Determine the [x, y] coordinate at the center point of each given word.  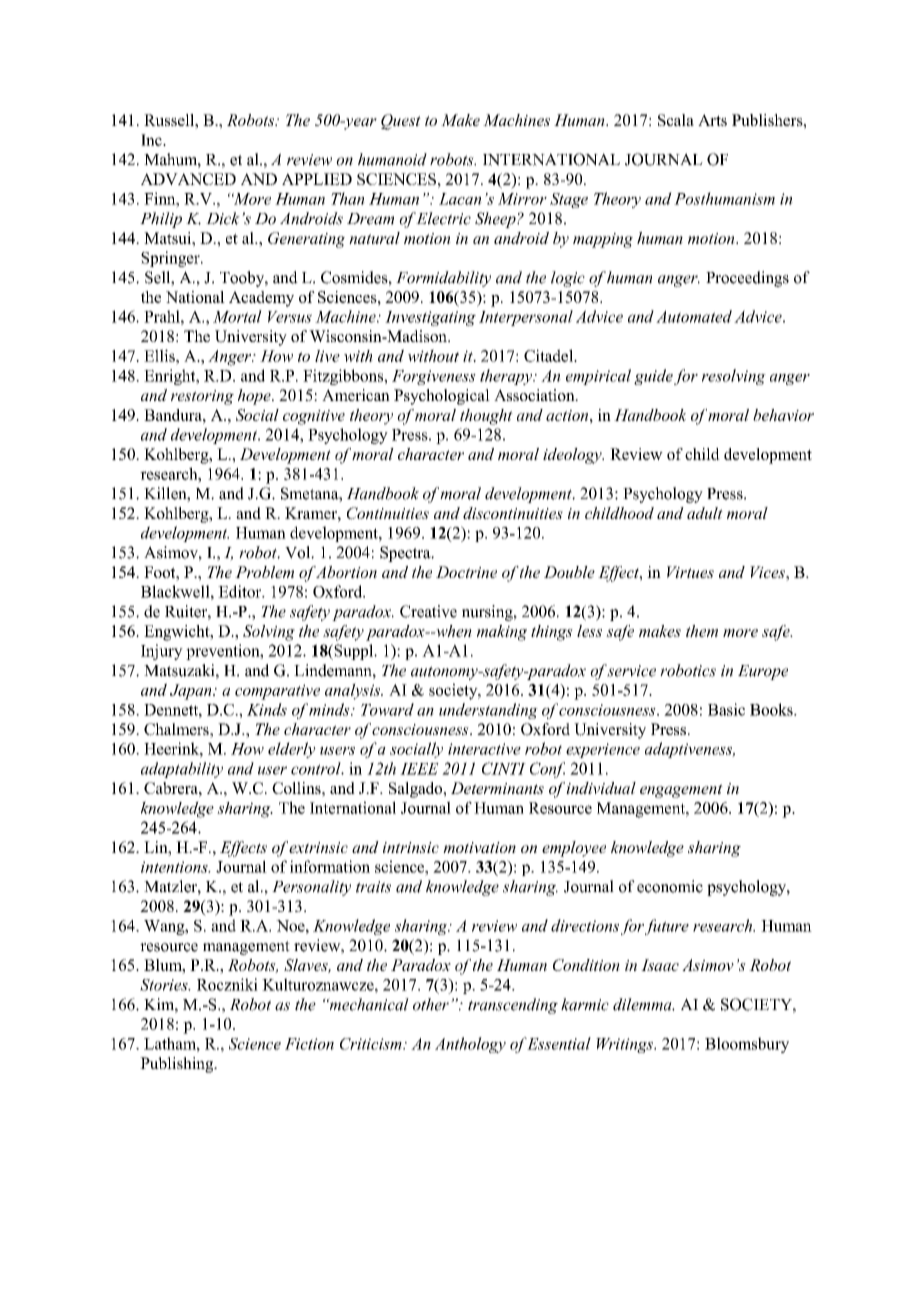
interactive [484, 749]
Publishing [178, 1065]
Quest [401, 122]
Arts [712, 120]
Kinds [267, 709]
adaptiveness [690, 750]
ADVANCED [188, 179]
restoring [202, 397]
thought [486, 417]
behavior [783, 415]
